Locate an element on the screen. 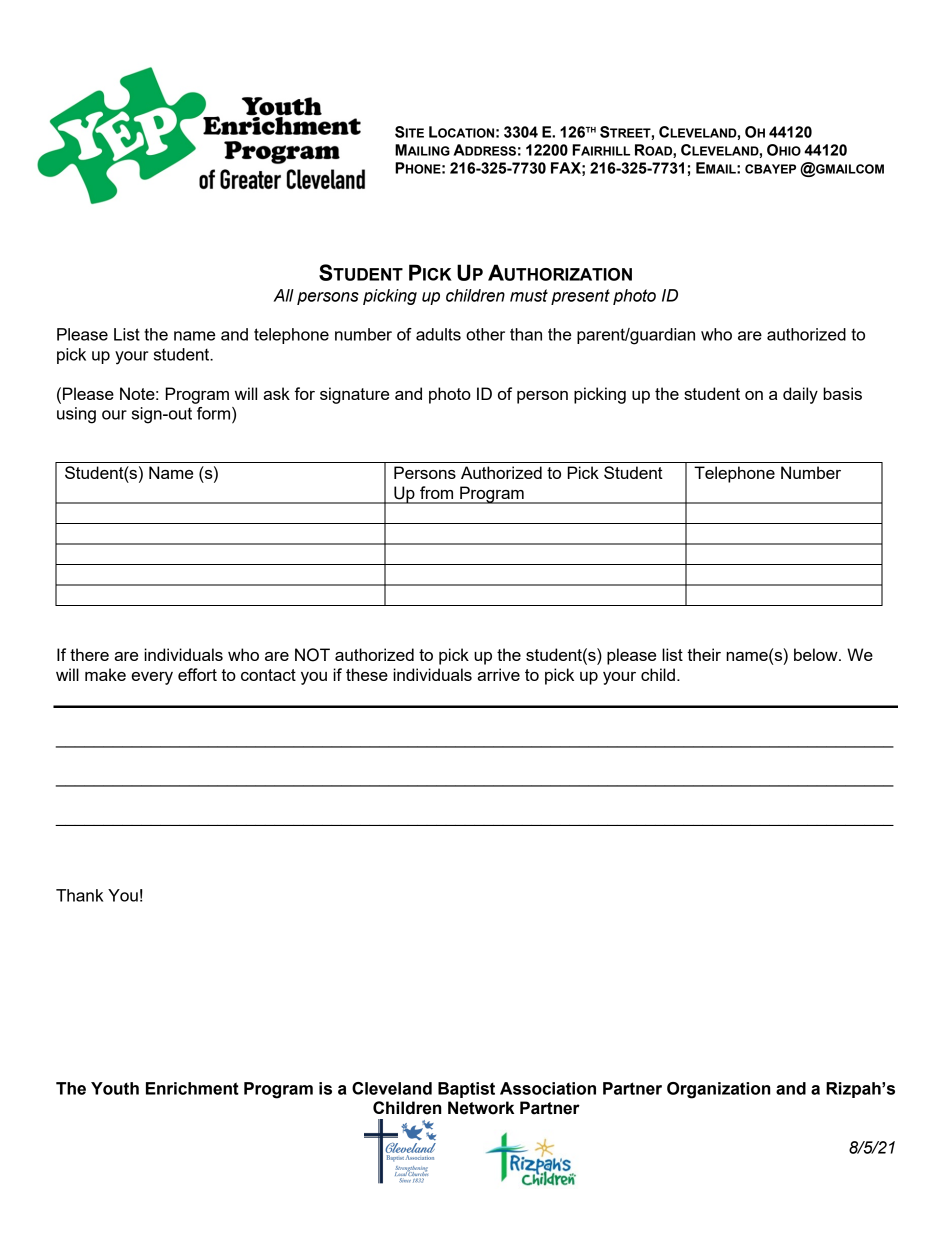 The image size is (952, 1233). every is located at coordinates (152, 678).
